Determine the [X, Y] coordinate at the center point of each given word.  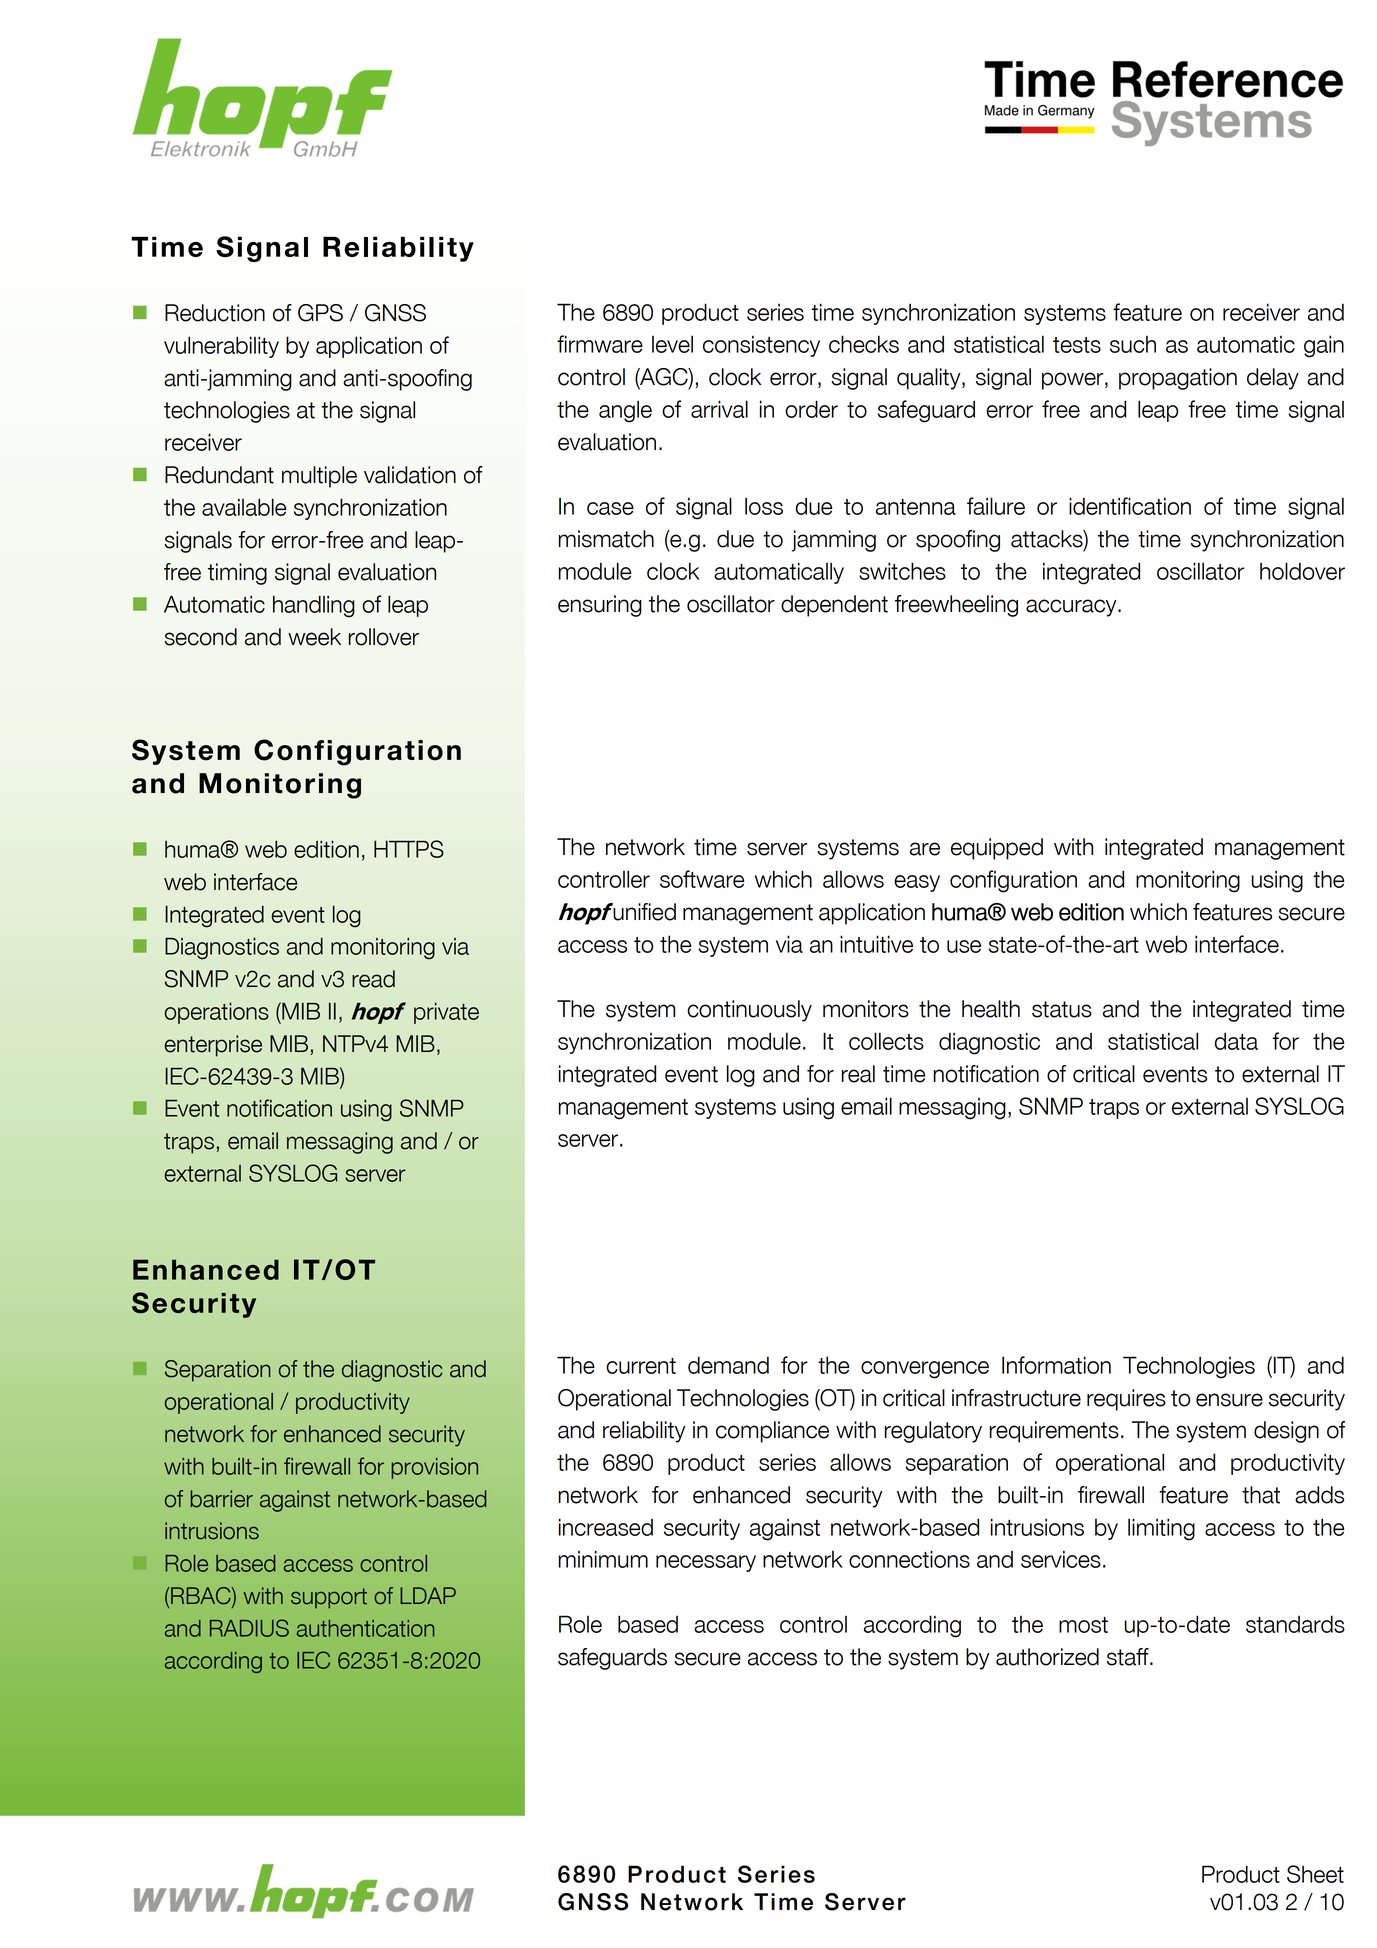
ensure [1229, 1400]
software [702, 879]
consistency [761, 346]
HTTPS [409, 849]
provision [434, 1468]
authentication [366, 1628]
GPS [320, 313]
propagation [1178, 379]
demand [728, 1365]
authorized [1047, 1657]
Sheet [1315, 1874]
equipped [997, 849]
